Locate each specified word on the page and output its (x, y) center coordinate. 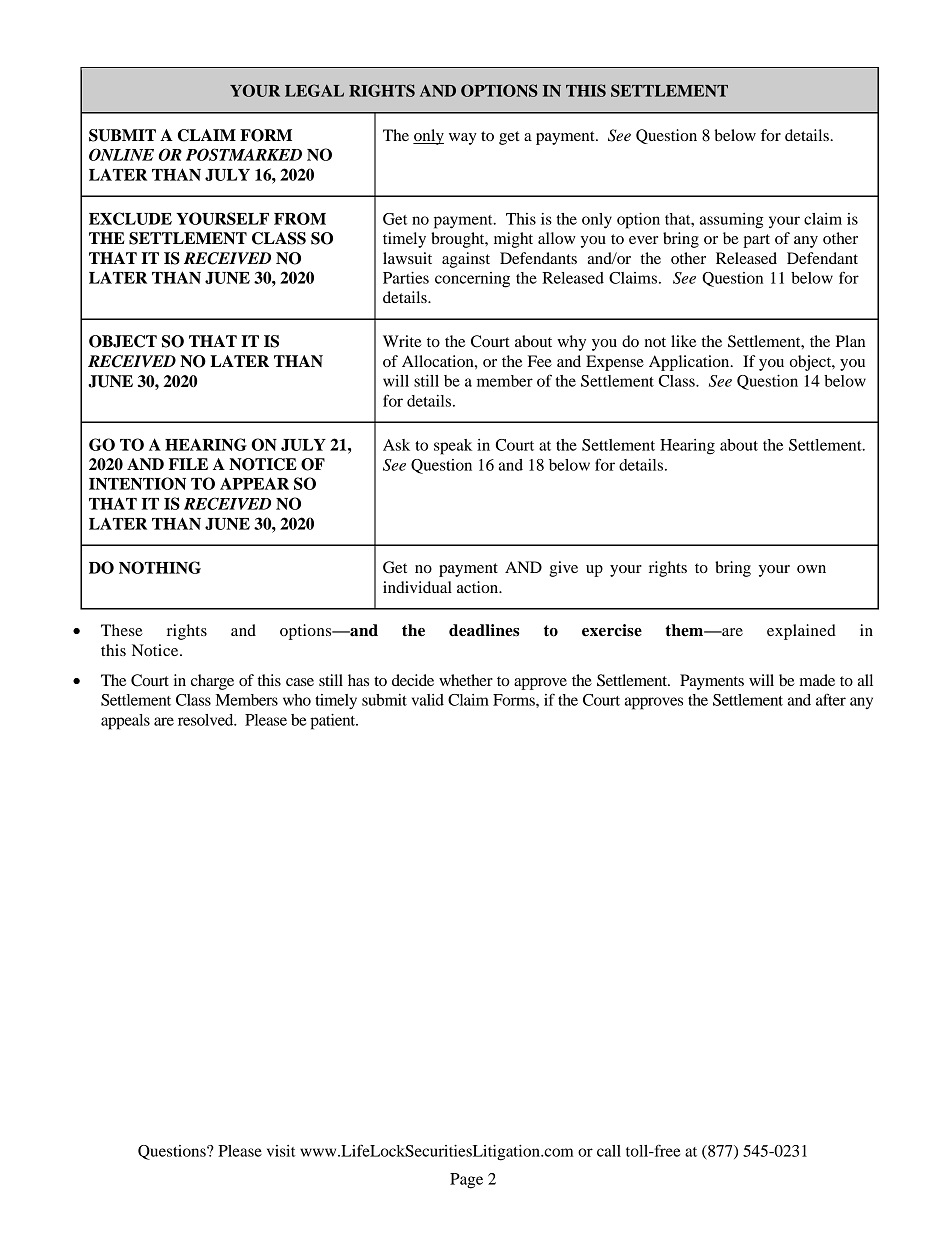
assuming (731, 221)
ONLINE (121, 154)
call (609, 1151)
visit (281, 1151)
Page (466, 1181)
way (463, 139)
